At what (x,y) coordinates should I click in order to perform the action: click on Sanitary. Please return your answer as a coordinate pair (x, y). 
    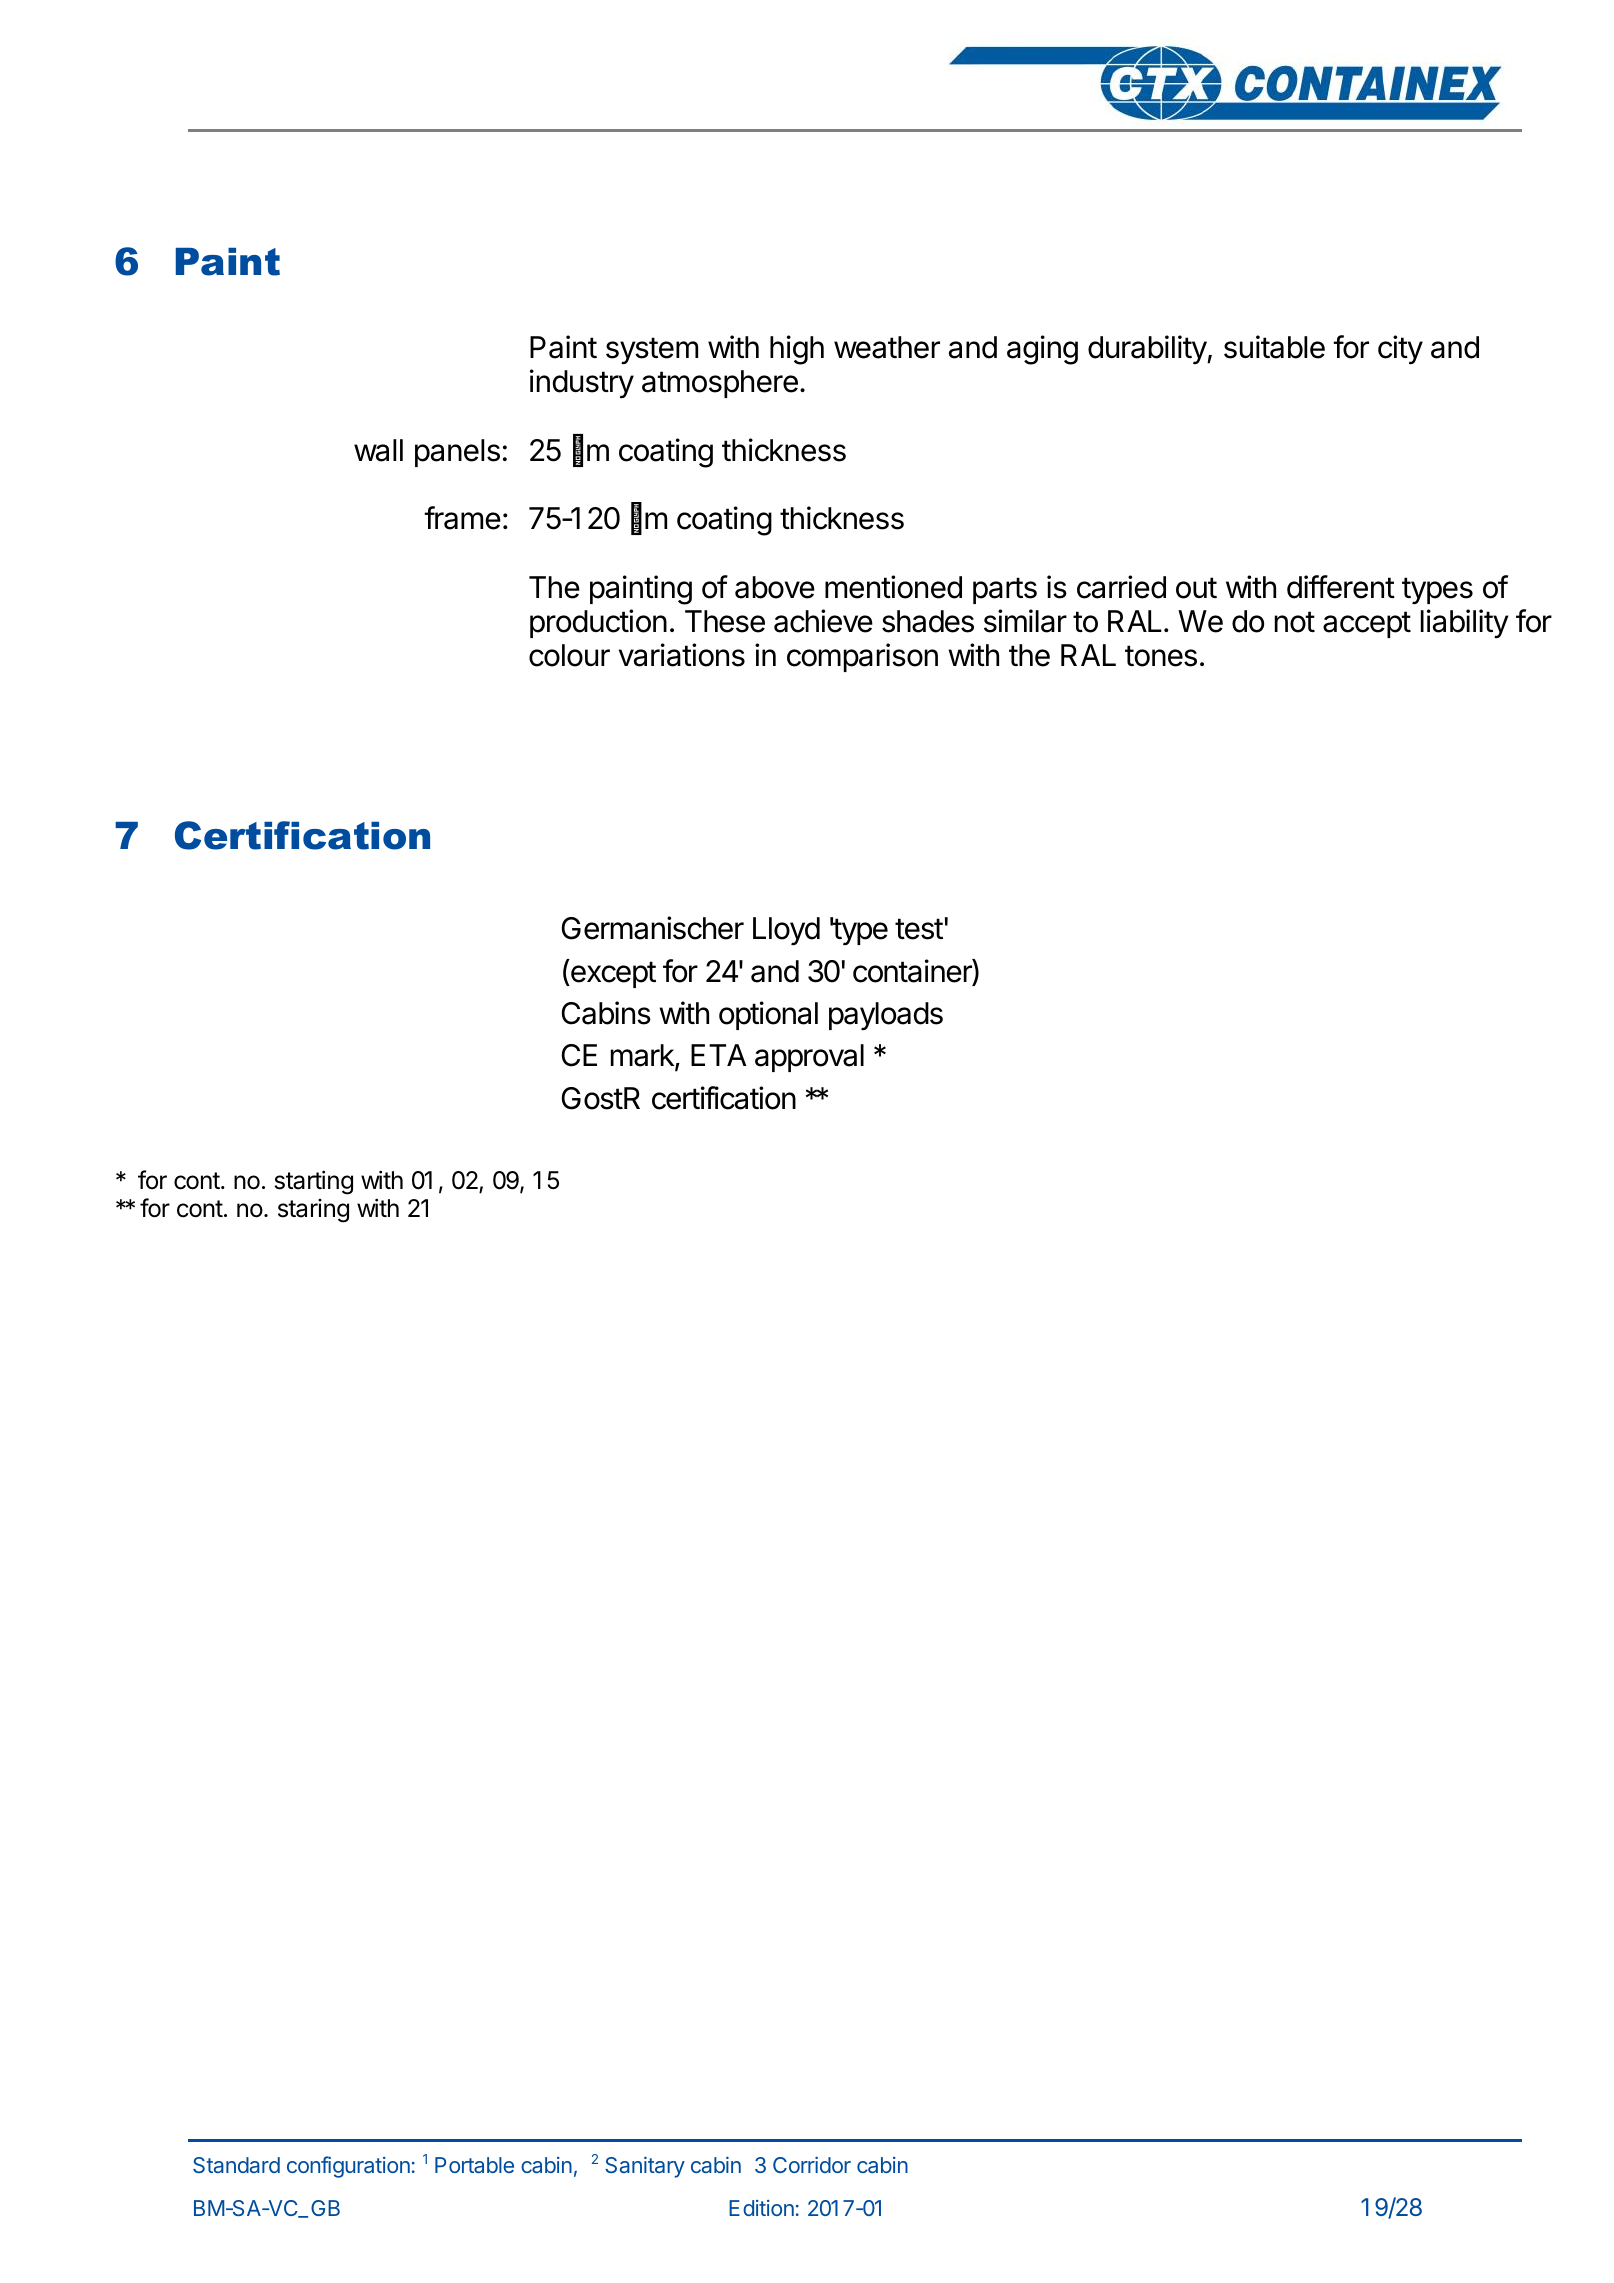
    Looking at the image, I should click on (645, 2167).
